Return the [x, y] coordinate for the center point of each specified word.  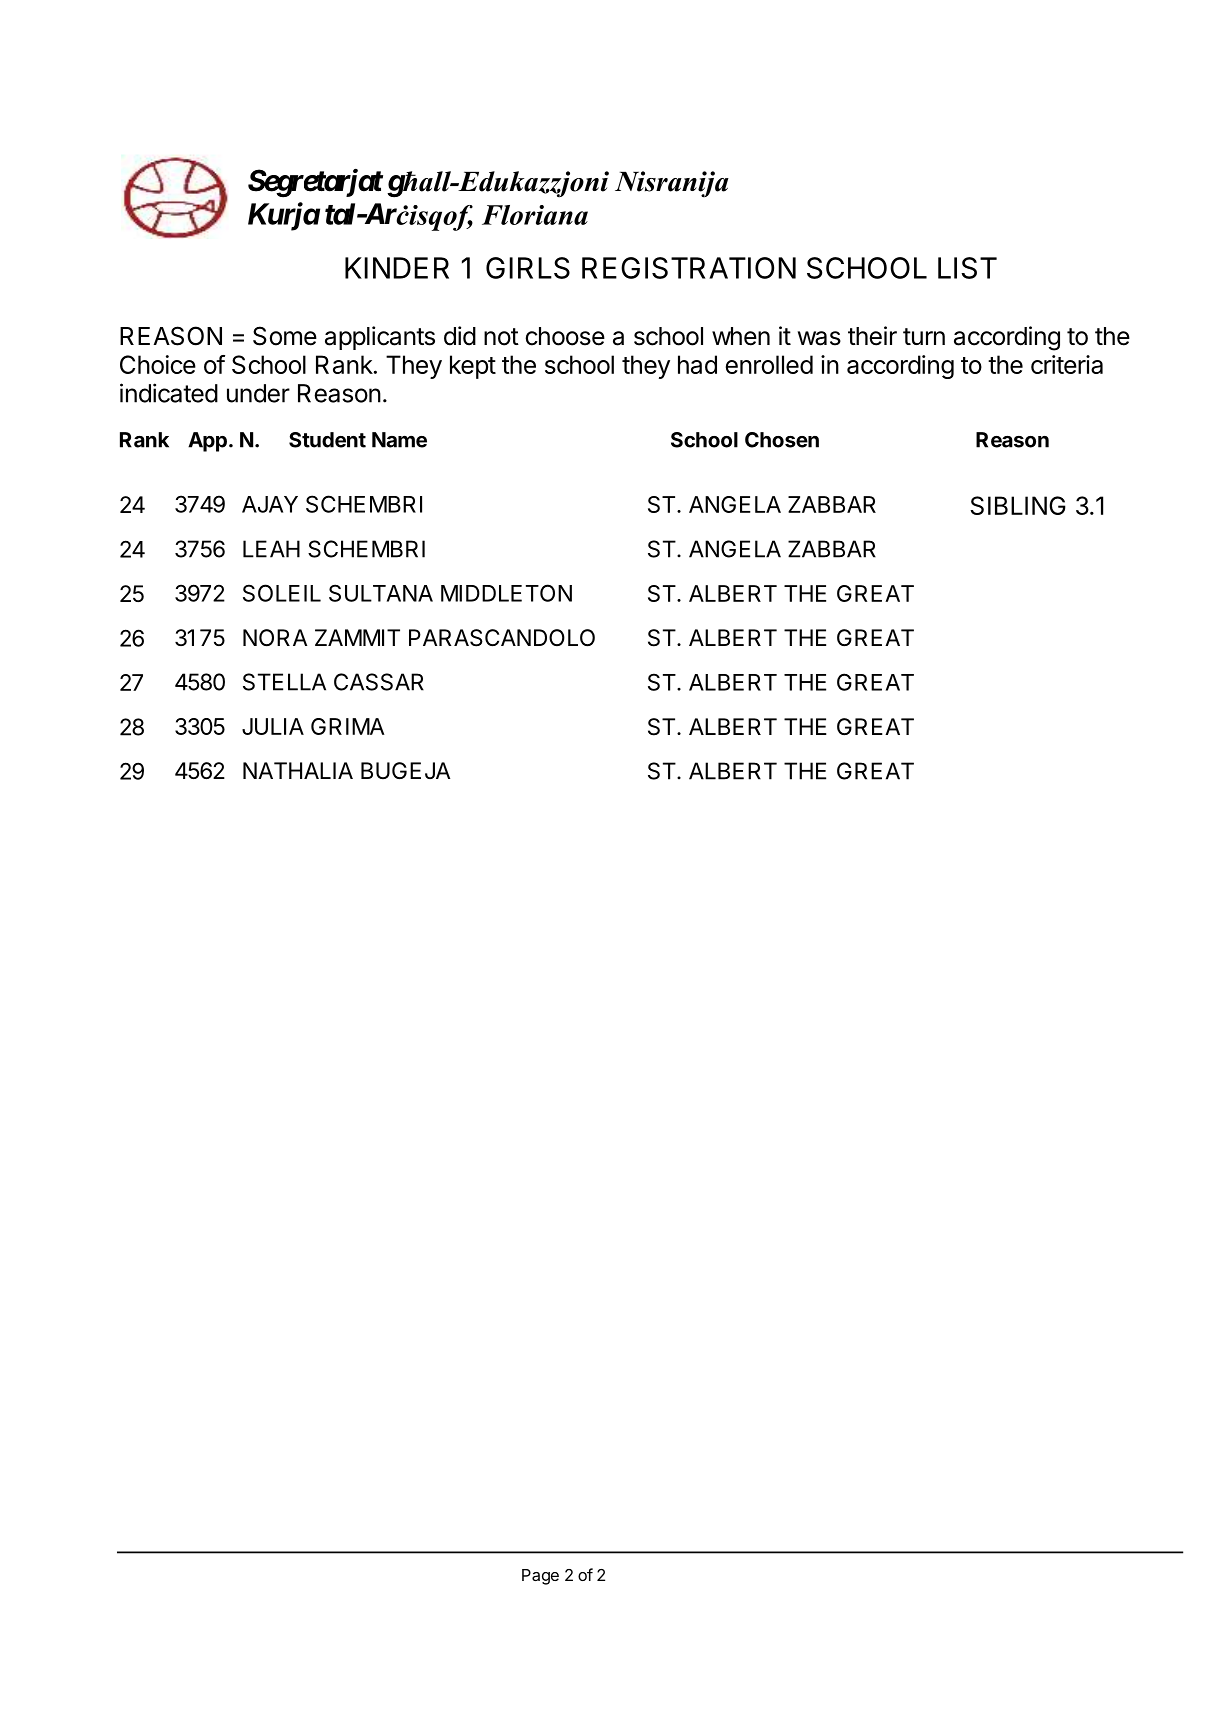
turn [924, 336]
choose [565, 336]
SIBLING [1018, 505]
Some [285, 336]
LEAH [271, 549]
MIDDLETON [506, 593]
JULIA [273, 726]
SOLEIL [282, 593]
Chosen [782, 440]
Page [540, 1577]
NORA [275, 638]
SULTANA [381, 593]
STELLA [284, 682]
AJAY [270, 504]
